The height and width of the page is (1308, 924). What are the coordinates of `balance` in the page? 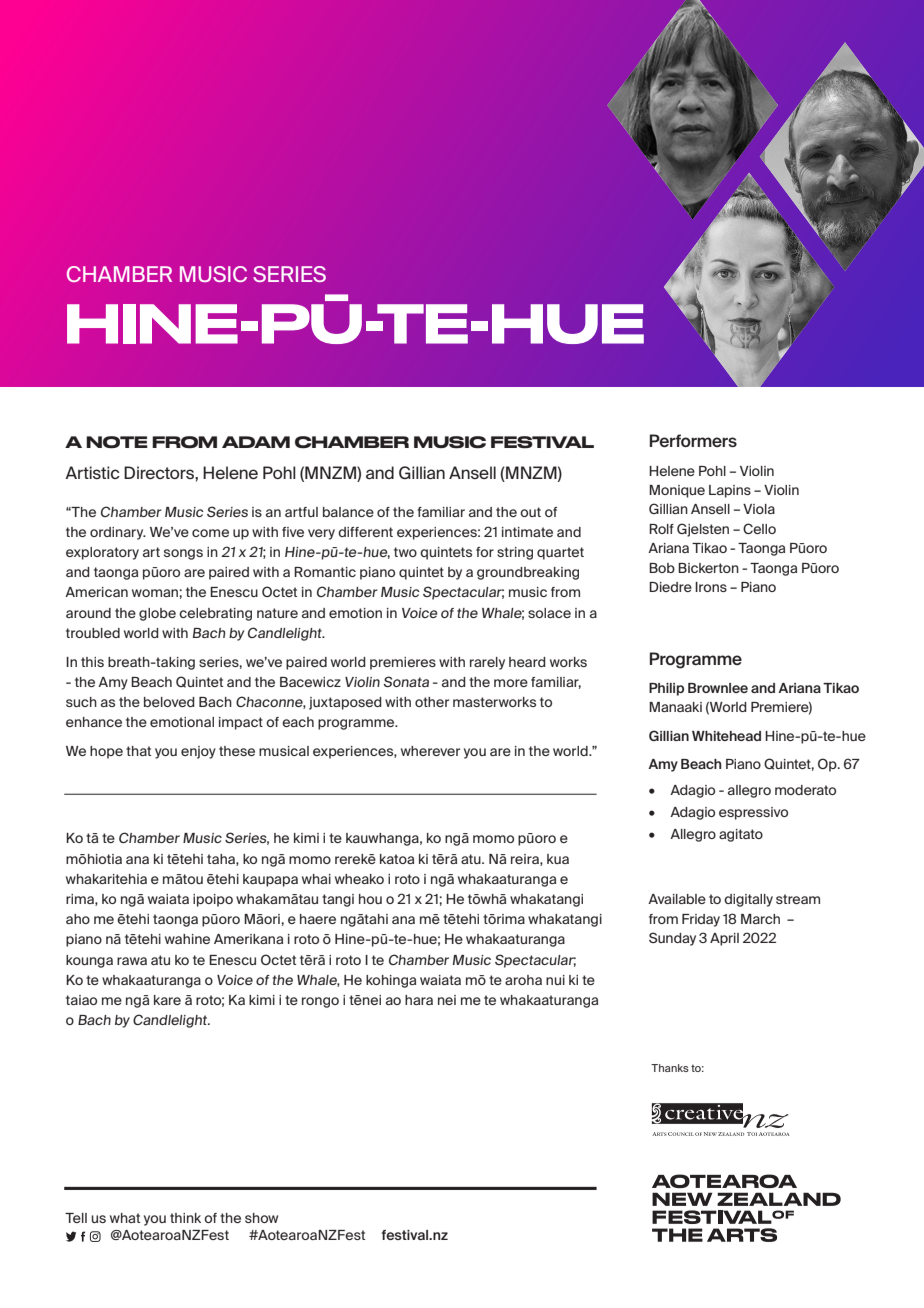 It's located at (348, 512).
